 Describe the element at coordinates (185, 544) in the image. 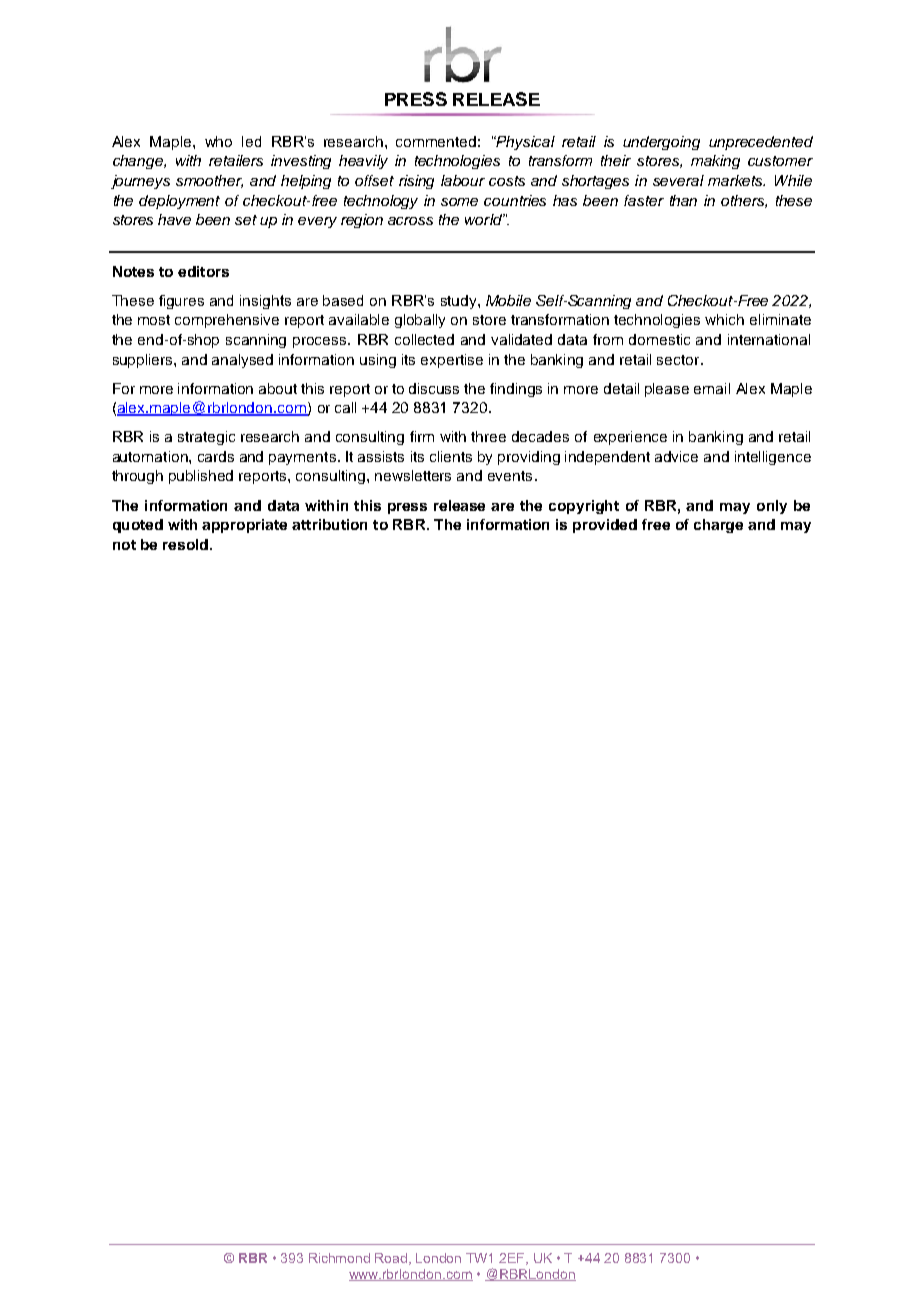

I see `resold` at that location.
